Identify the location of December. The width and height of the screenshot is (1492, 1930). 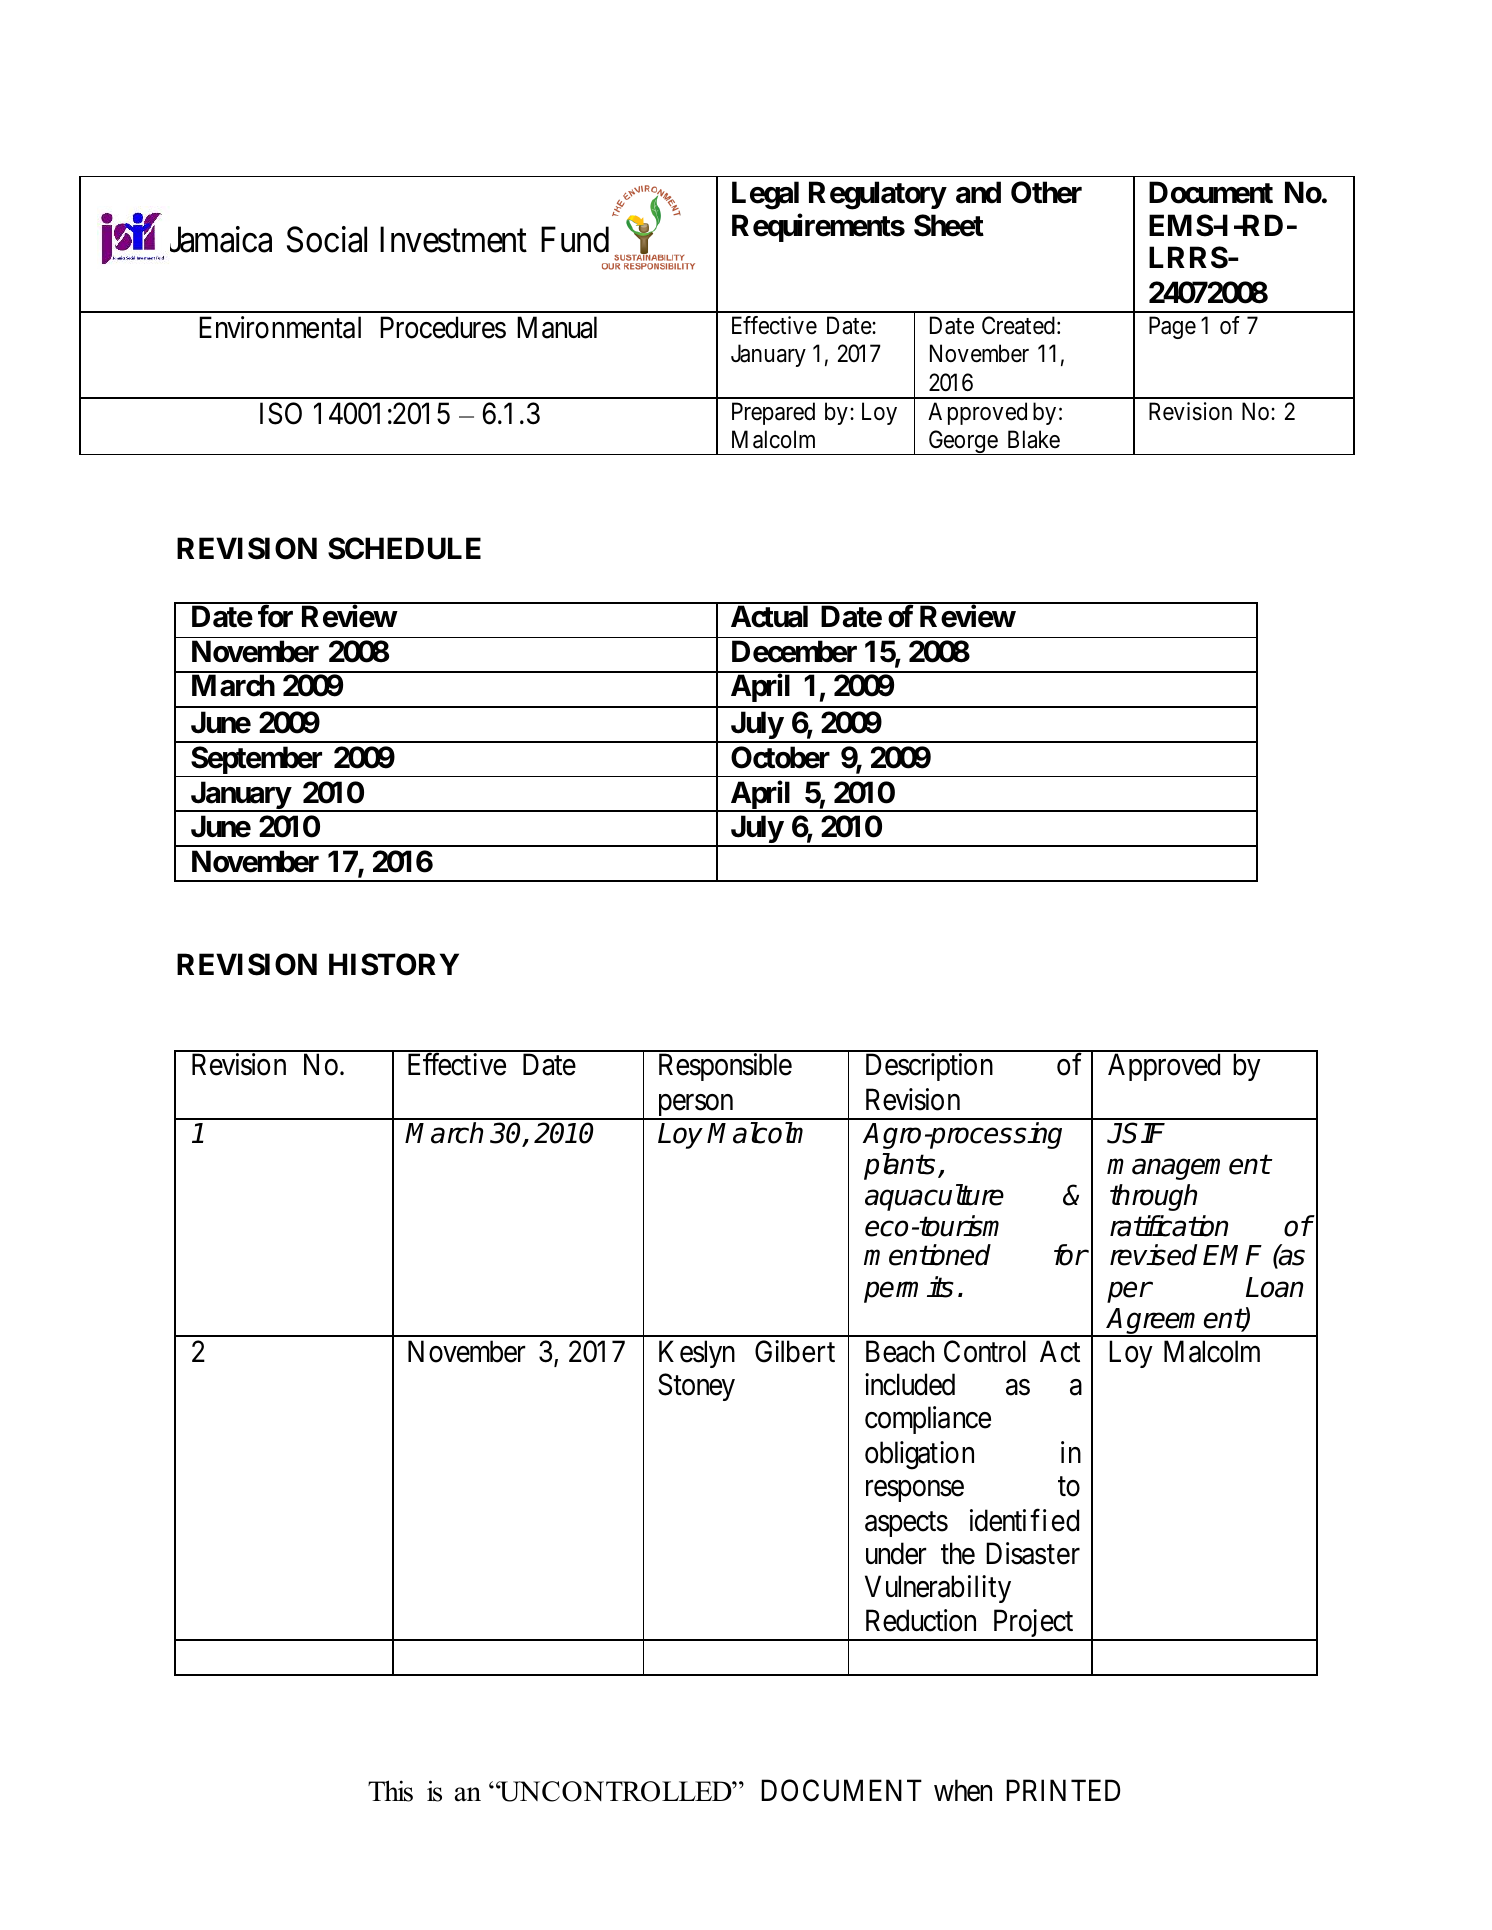
(794, 651).
